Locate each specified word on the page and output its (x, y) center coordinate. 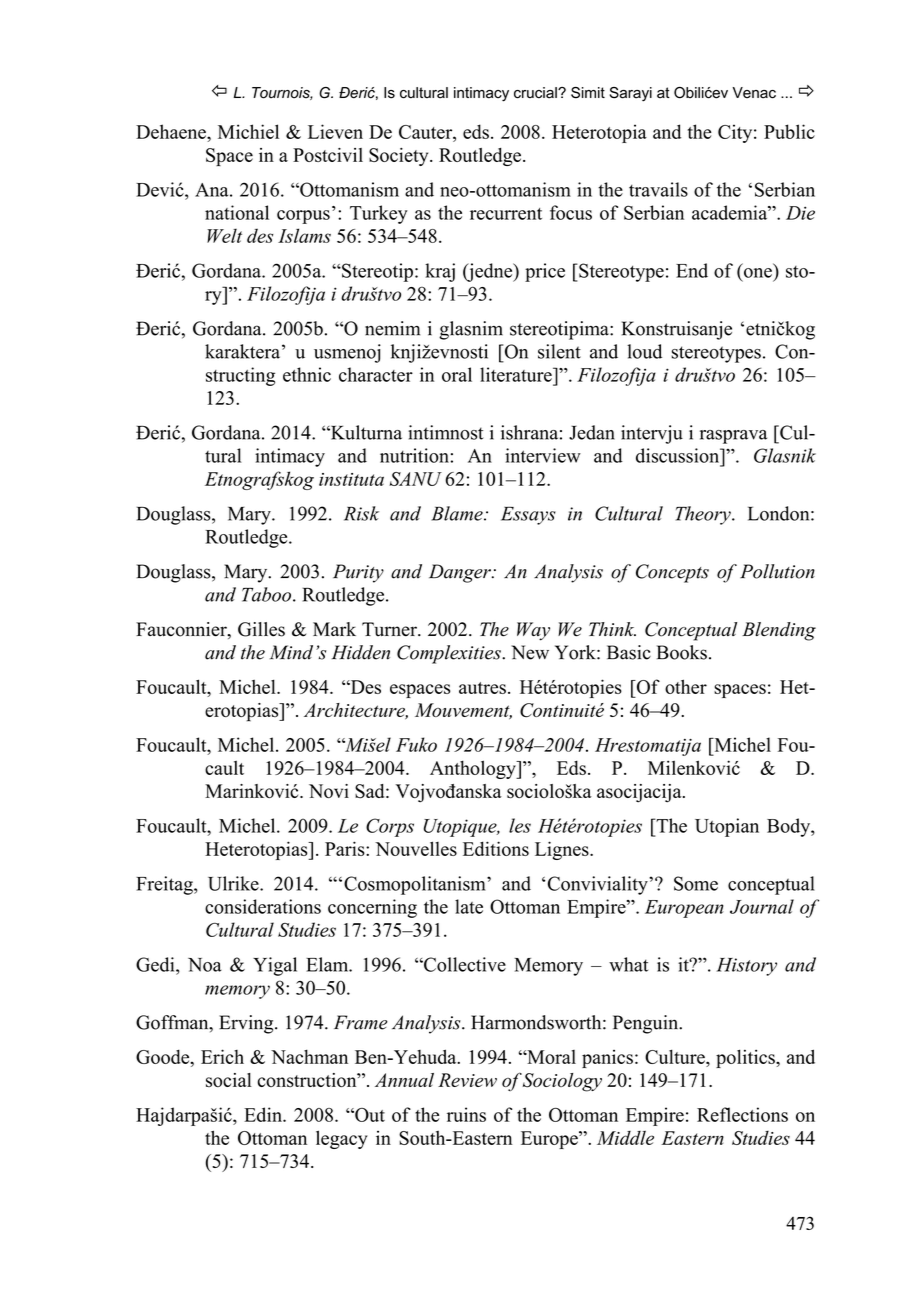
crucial (536, 93)
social (229, 1080)
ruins (466, 1114)
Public (789, 131)
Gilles (261, 629)
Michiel (248, 131)
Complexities (450, 654)
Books (682, 652)
